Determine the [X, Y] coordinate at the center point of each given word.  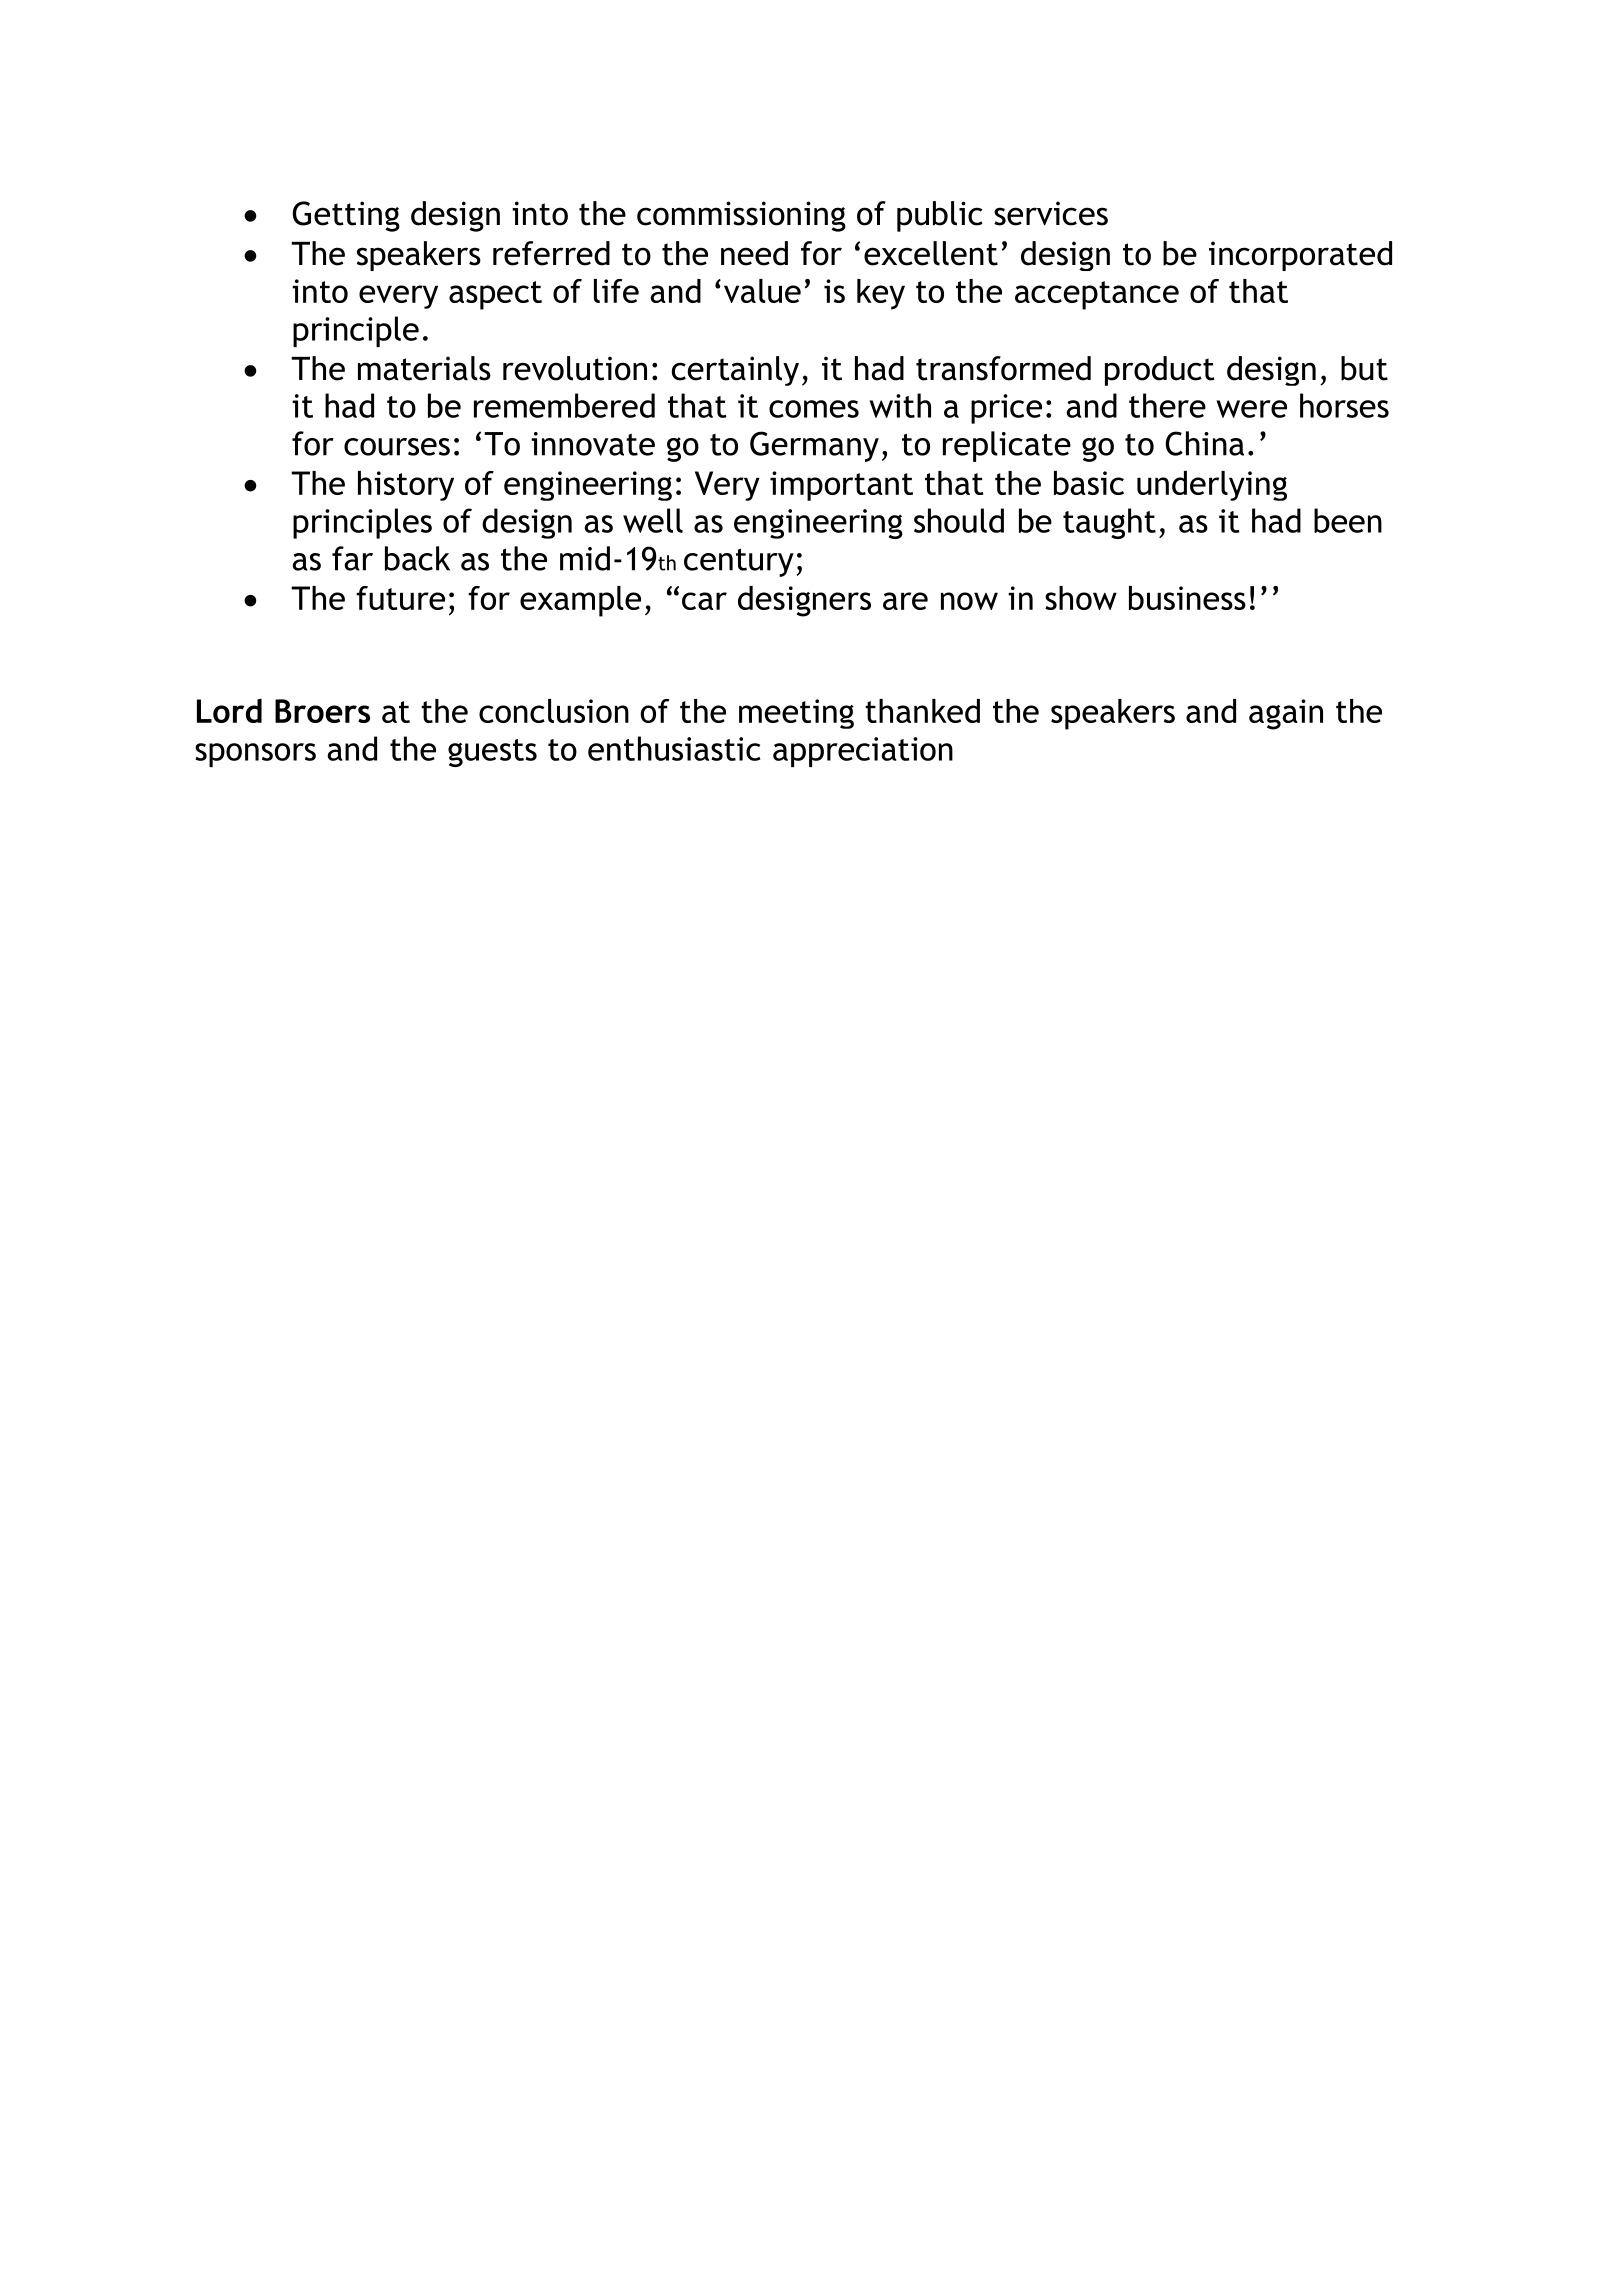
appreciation [863, 752]
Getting [346, 216]
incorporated [1300, 256]
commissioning [741, 216]
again [1286, 714]
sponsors [255, 755]
